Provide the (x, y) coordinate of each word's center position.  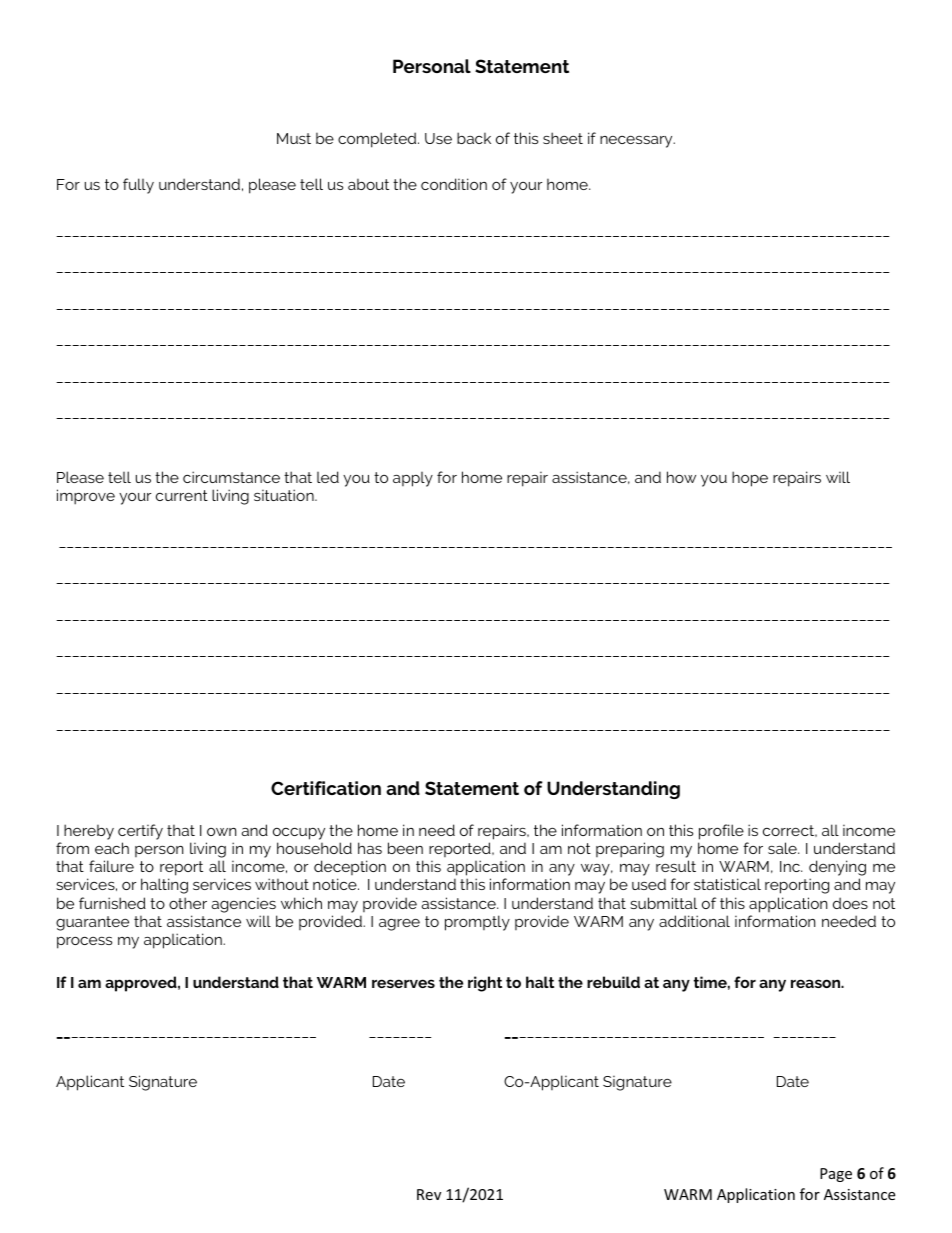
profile (721, 832)
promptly (477, 923)
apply (413, 479)
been (405, 848)
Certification (326, 788)
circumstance (231, 477)
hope (750, 479)
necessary (637, 141)
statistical (727, 884)
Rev (429, 1194)
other (188, 903)
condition (454, 184)
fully (138, 186)
